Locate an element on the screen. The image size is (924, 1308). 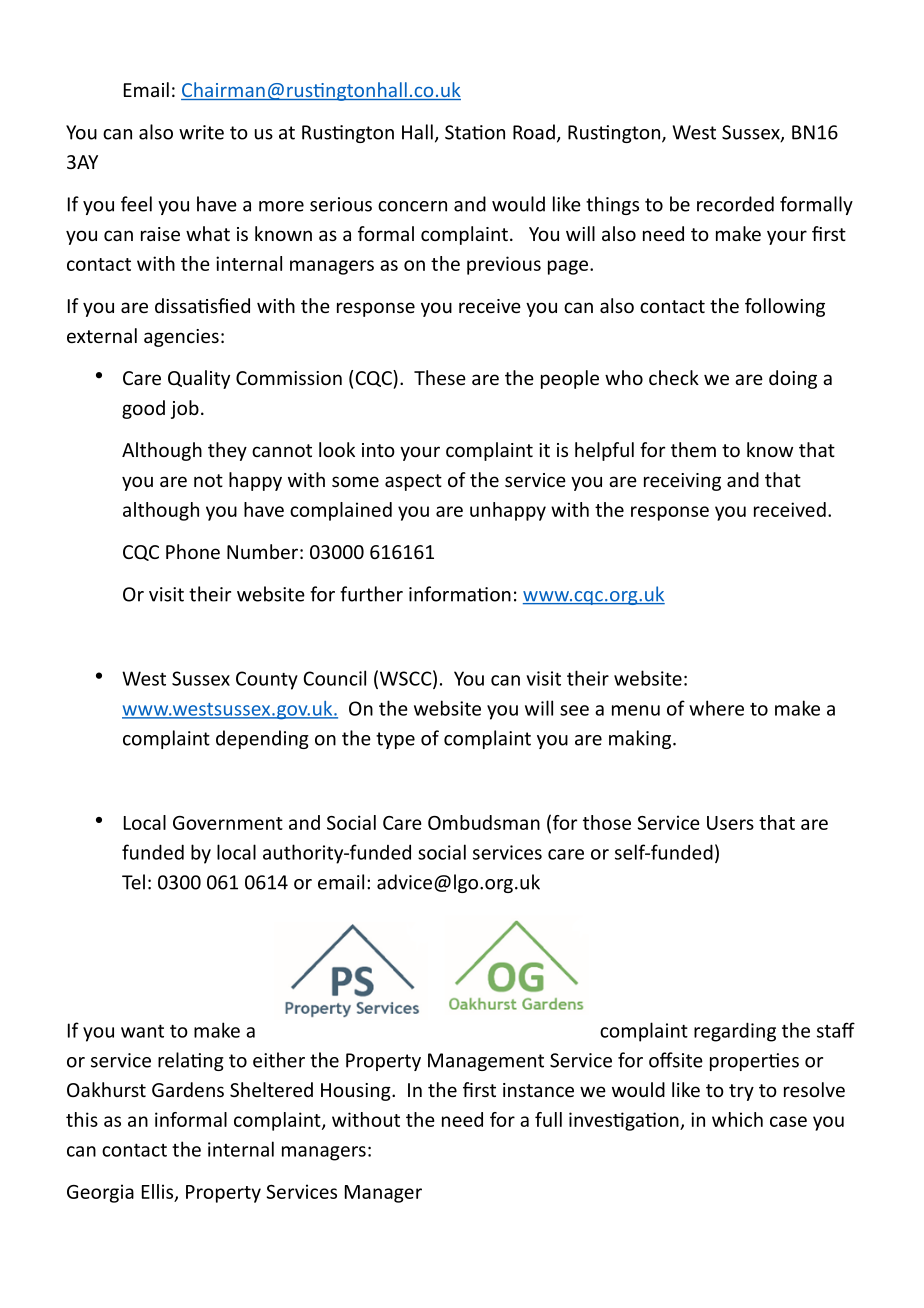
Tel is located at coordinates (133, 882).
